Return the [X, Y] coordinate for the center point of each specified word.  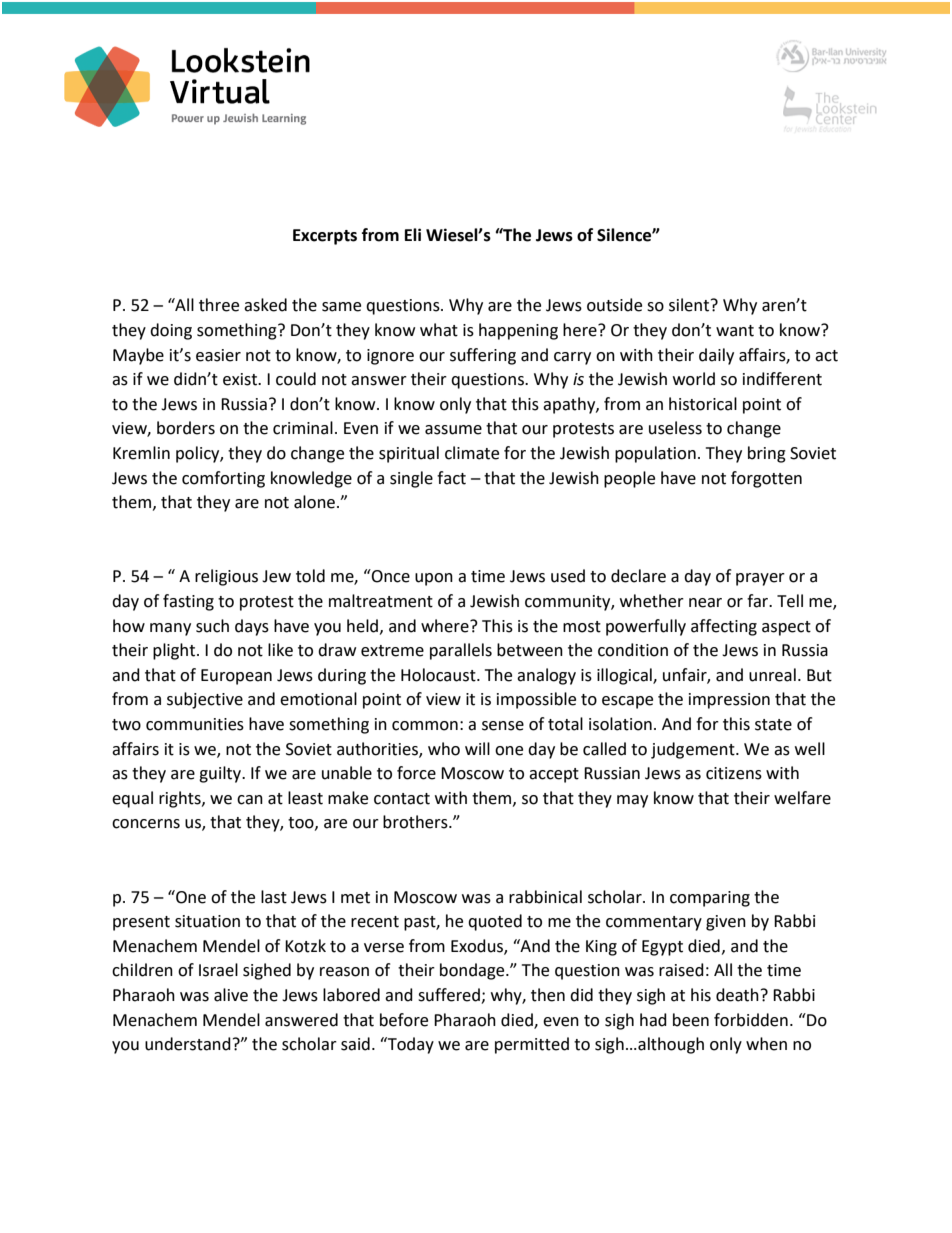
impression [729, 701]
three [219, 305]
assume [453, 430]
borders [186, 428]
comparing [710, 899]
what [439, 330]
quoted [495, 922]
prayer [760, 579]
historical [703, 404]
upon [434, 579]
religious [226, 577]
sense [503, 726]
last [274, 897]
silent [690, 305]
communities [195, 724]
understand [188, 1044]
